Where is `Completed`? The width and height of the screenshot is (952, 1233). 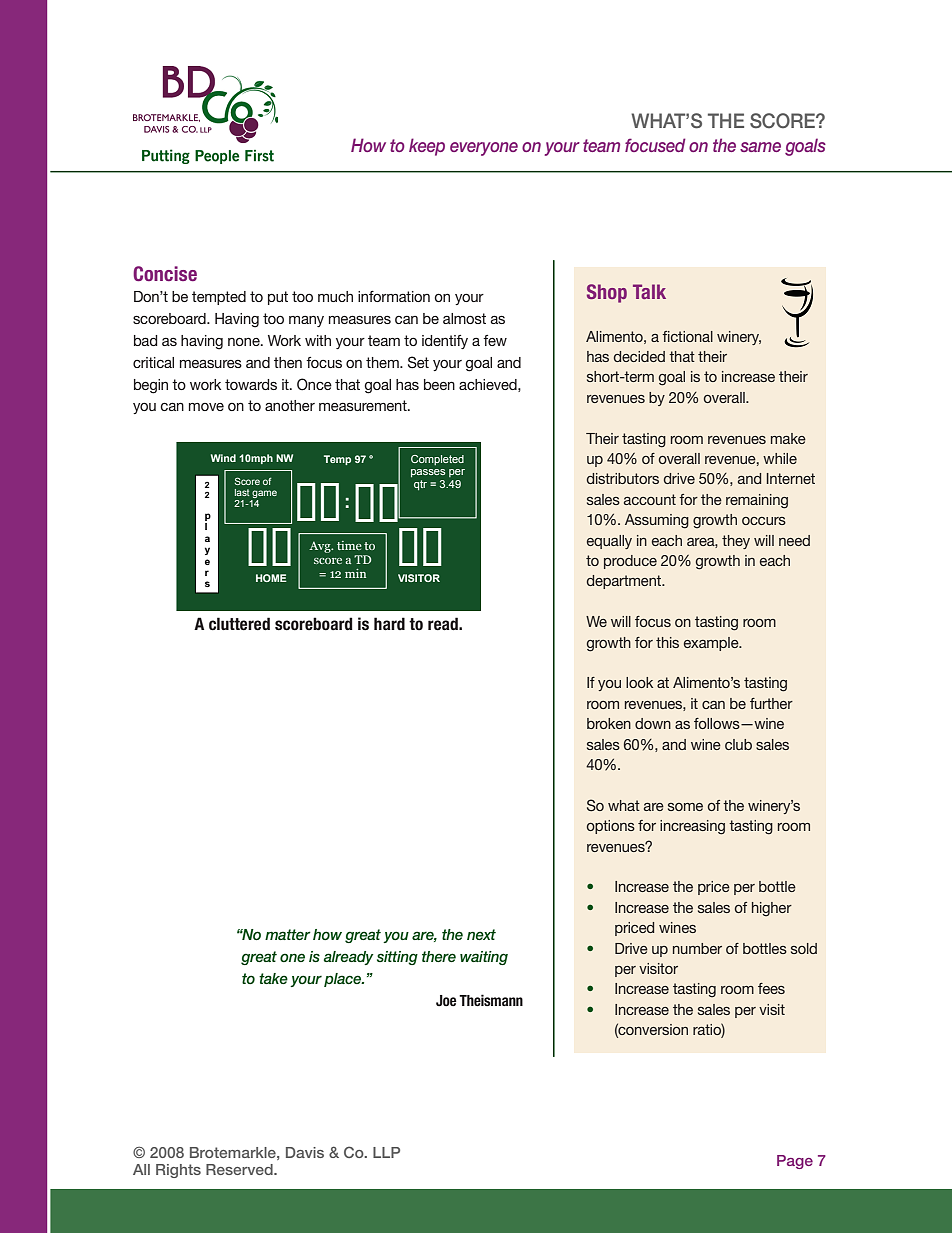
Completed is located at coordinates (437, 460).
